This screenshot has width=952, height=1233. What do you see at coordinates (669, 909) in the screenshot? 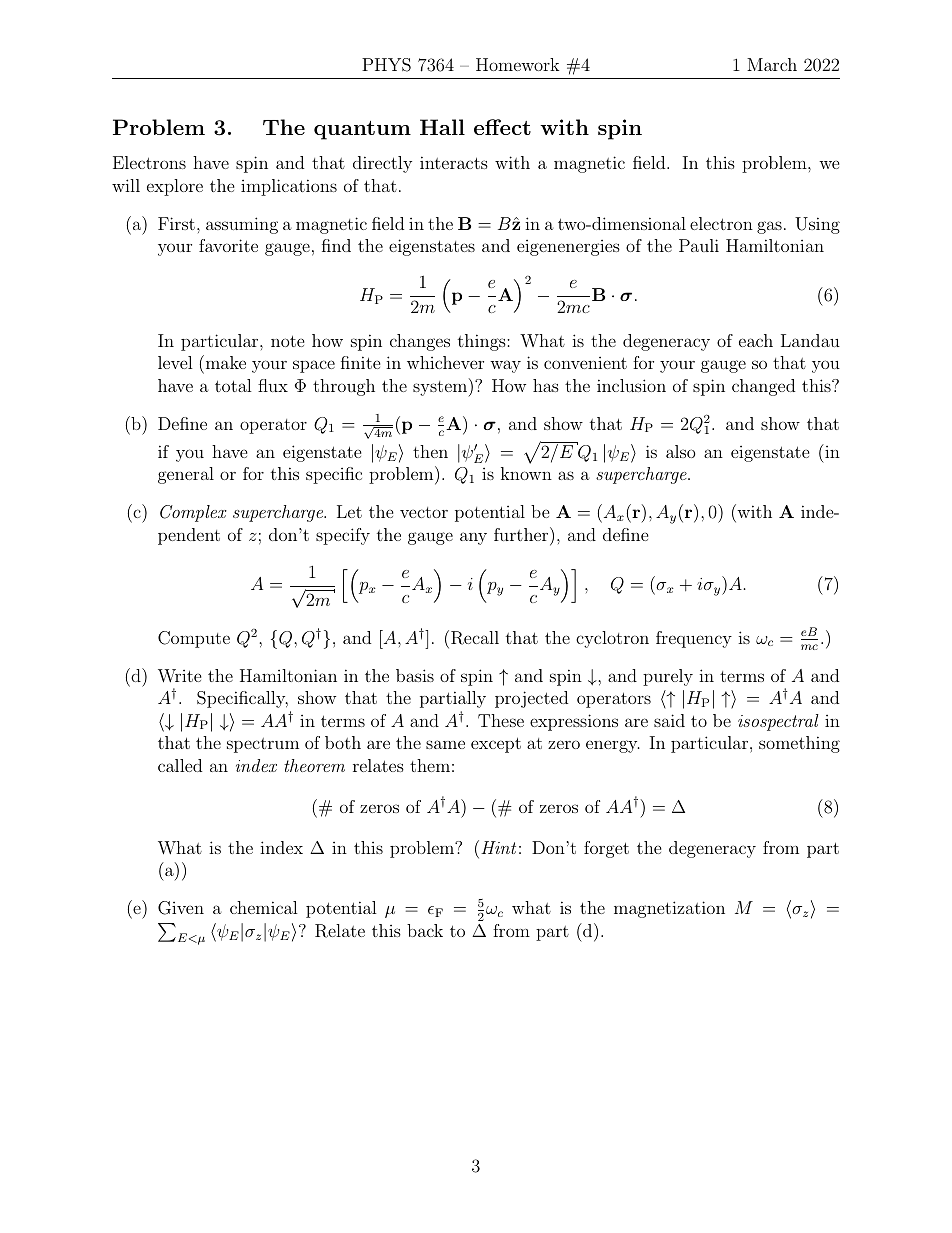
I see `magnetization` at bounding box center [669, 909].
